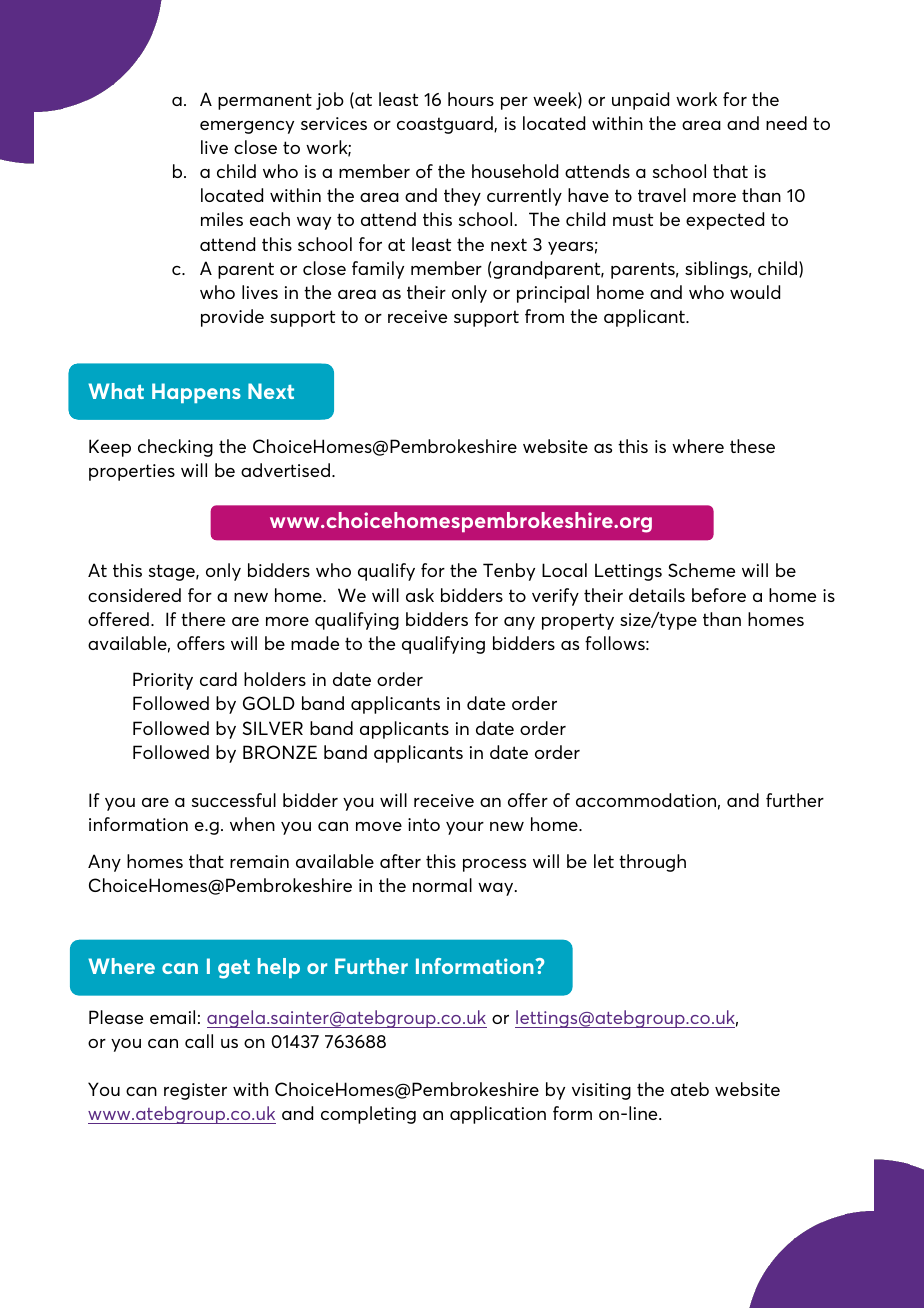  What do you see at coordinates (195, 1091) in the document?
I see `register` at bounding box center [195, 1091].
